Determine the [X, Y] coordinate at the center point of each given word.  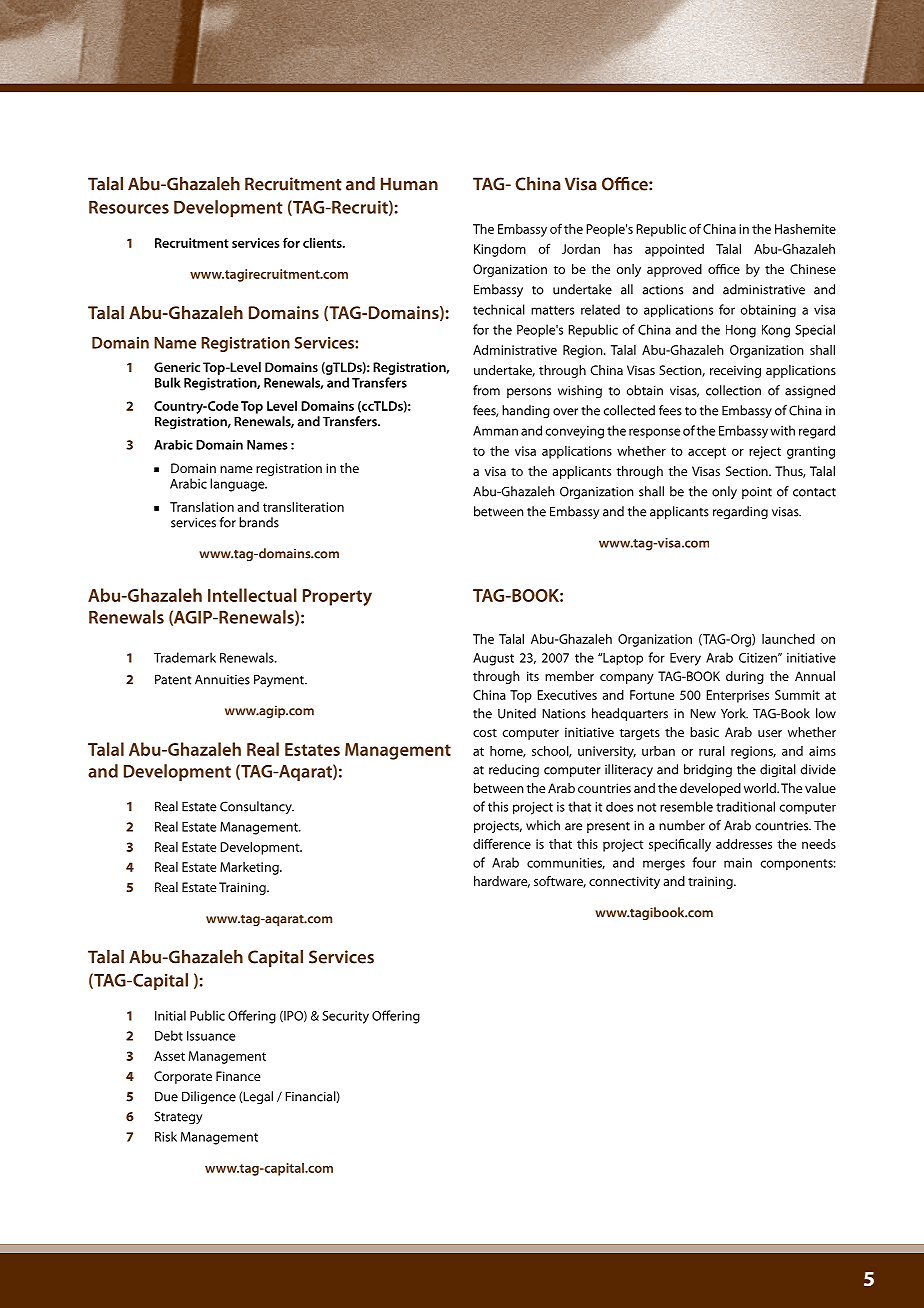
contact [814, 492]
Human [409, 184]
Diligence [209, 1097]
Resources [129, 207]
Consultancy [257, 807]
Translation [202, 507]
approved [674, 270]
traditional [745, 806]
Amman [495, 431]
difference [502, 843]
